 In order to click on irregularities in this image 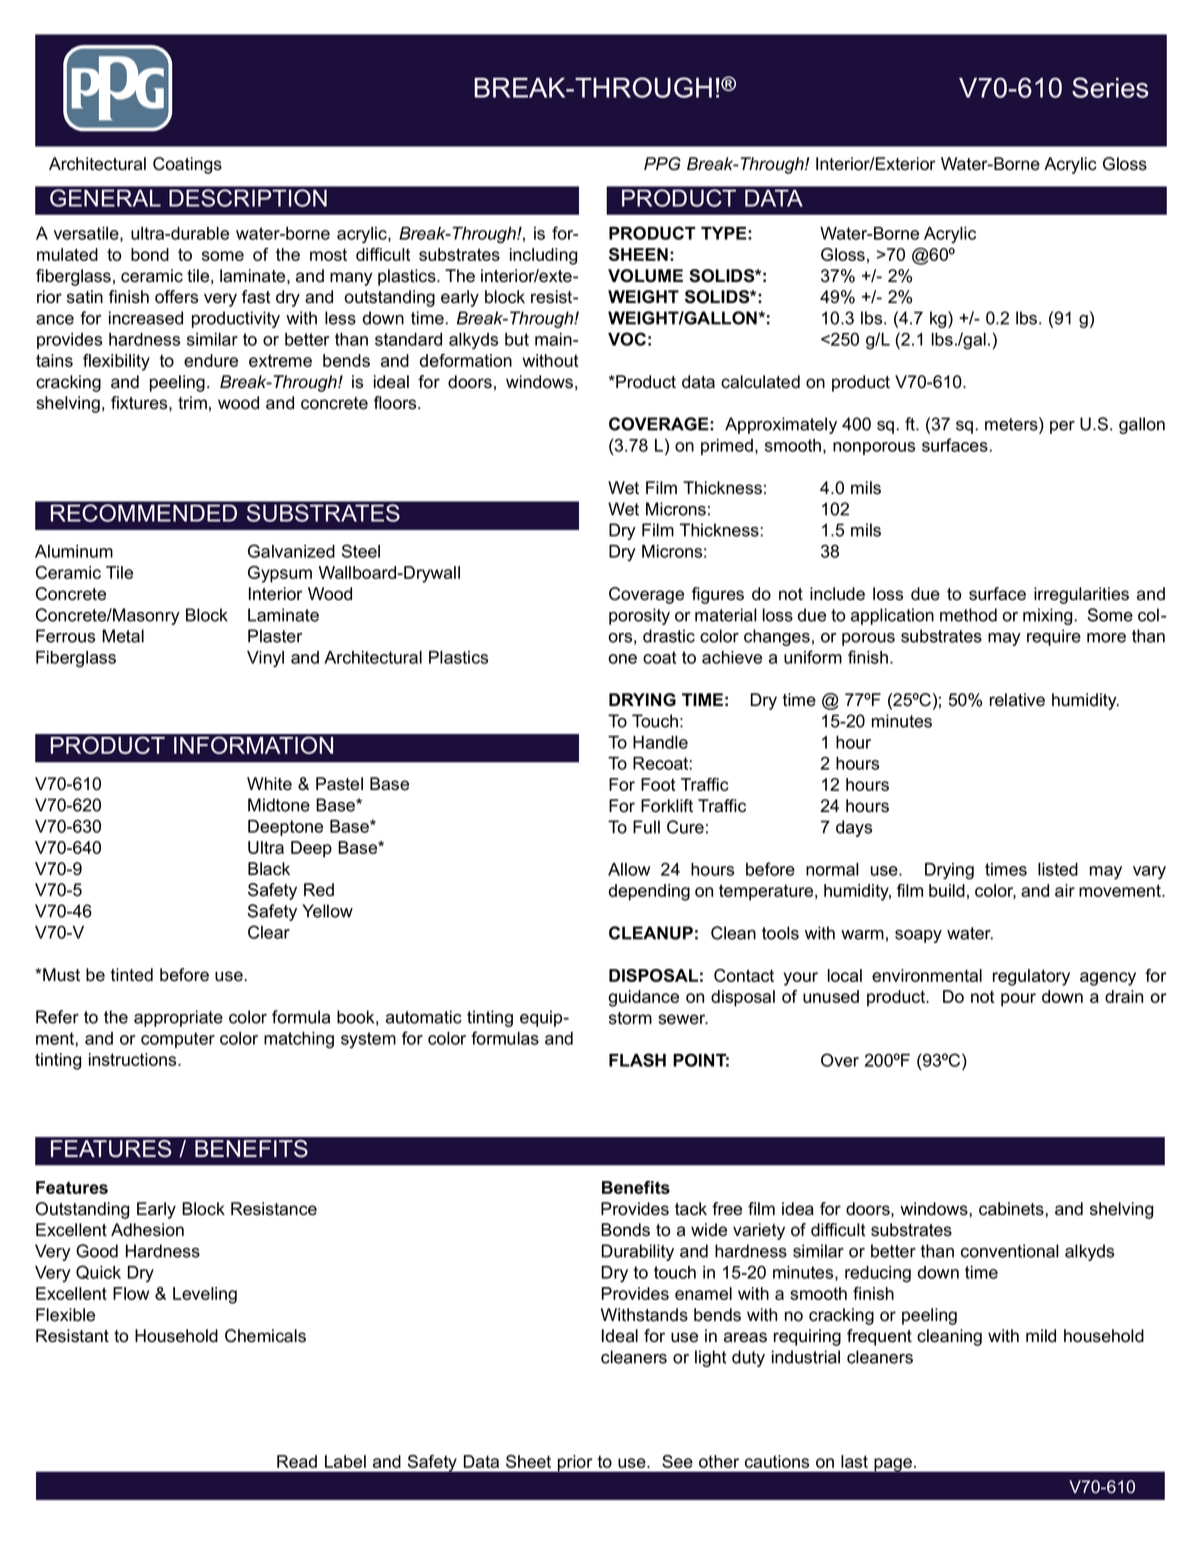, I will do `click(1081, 595)`.
